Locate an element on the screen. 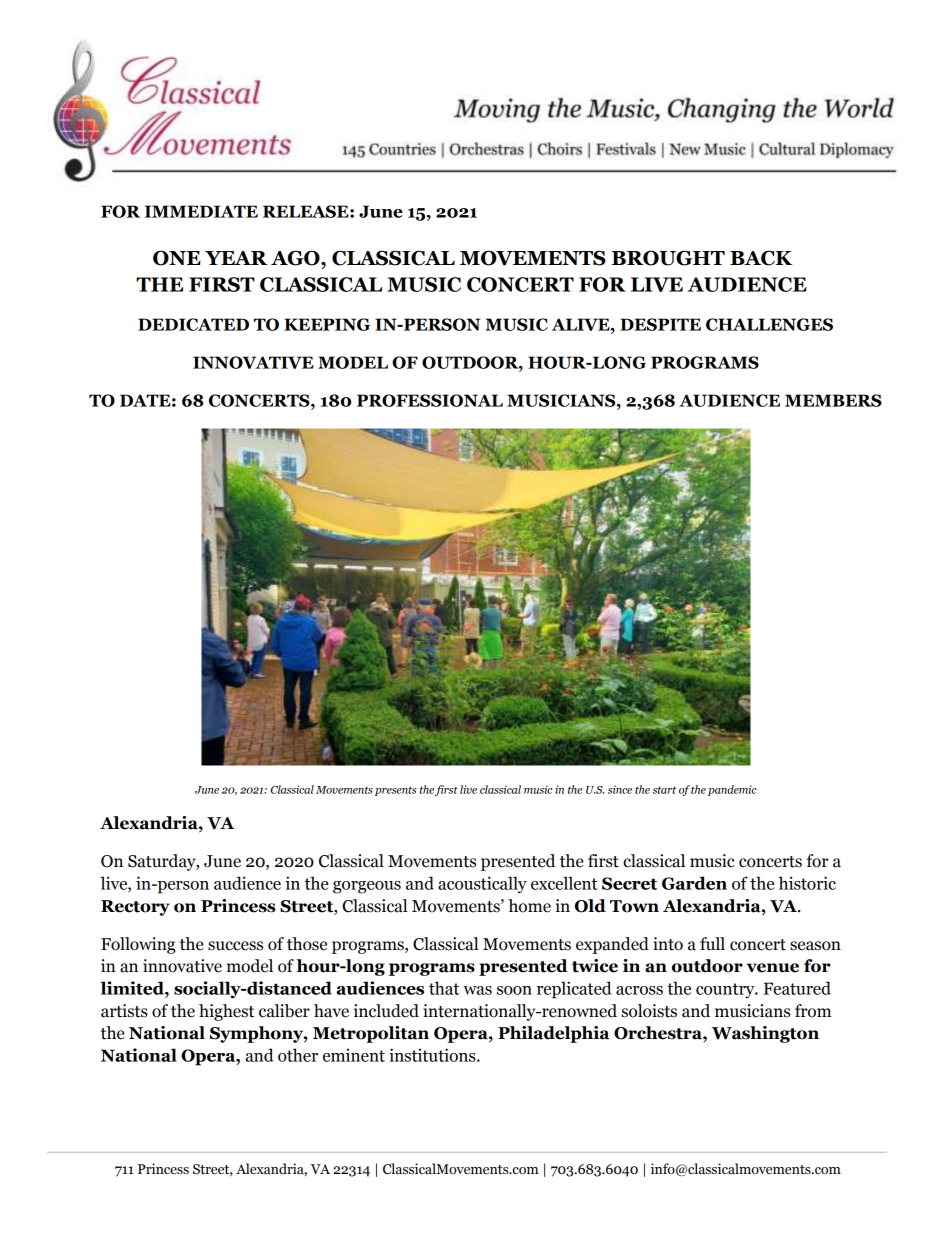  BACK is located at coordinates (761, 258).
